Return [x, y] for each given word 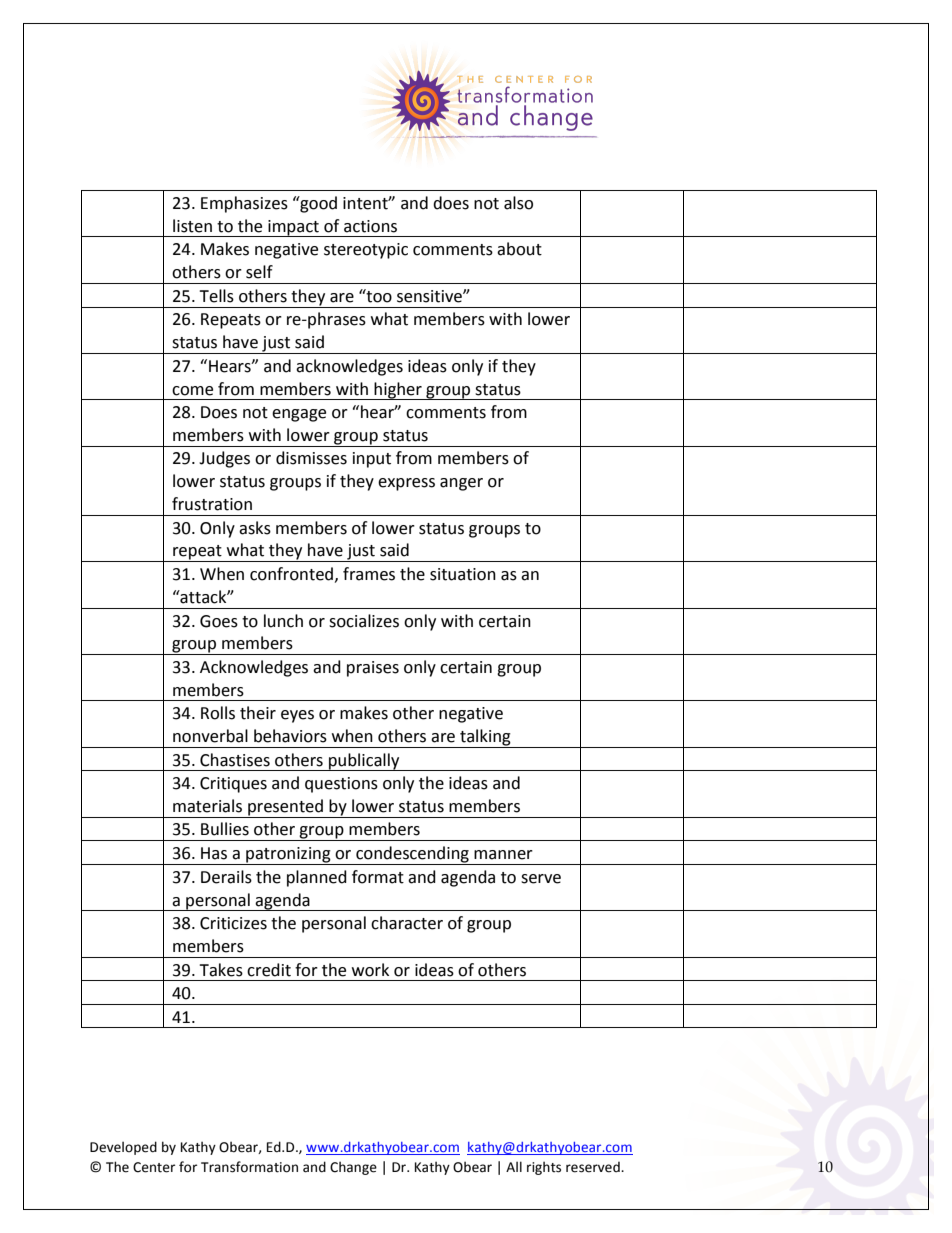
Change [353, 1168]
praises [373, 669]
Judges [224, 459]
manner [503, 855]
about [519, 249]
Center [154, 1167]
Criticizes [233, 923]
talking [485, 738]
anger [461, 484]
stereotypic [366, 251]
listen [192, 226]
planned [317, 878]
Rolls [218, 713]
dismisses [311, 458]
